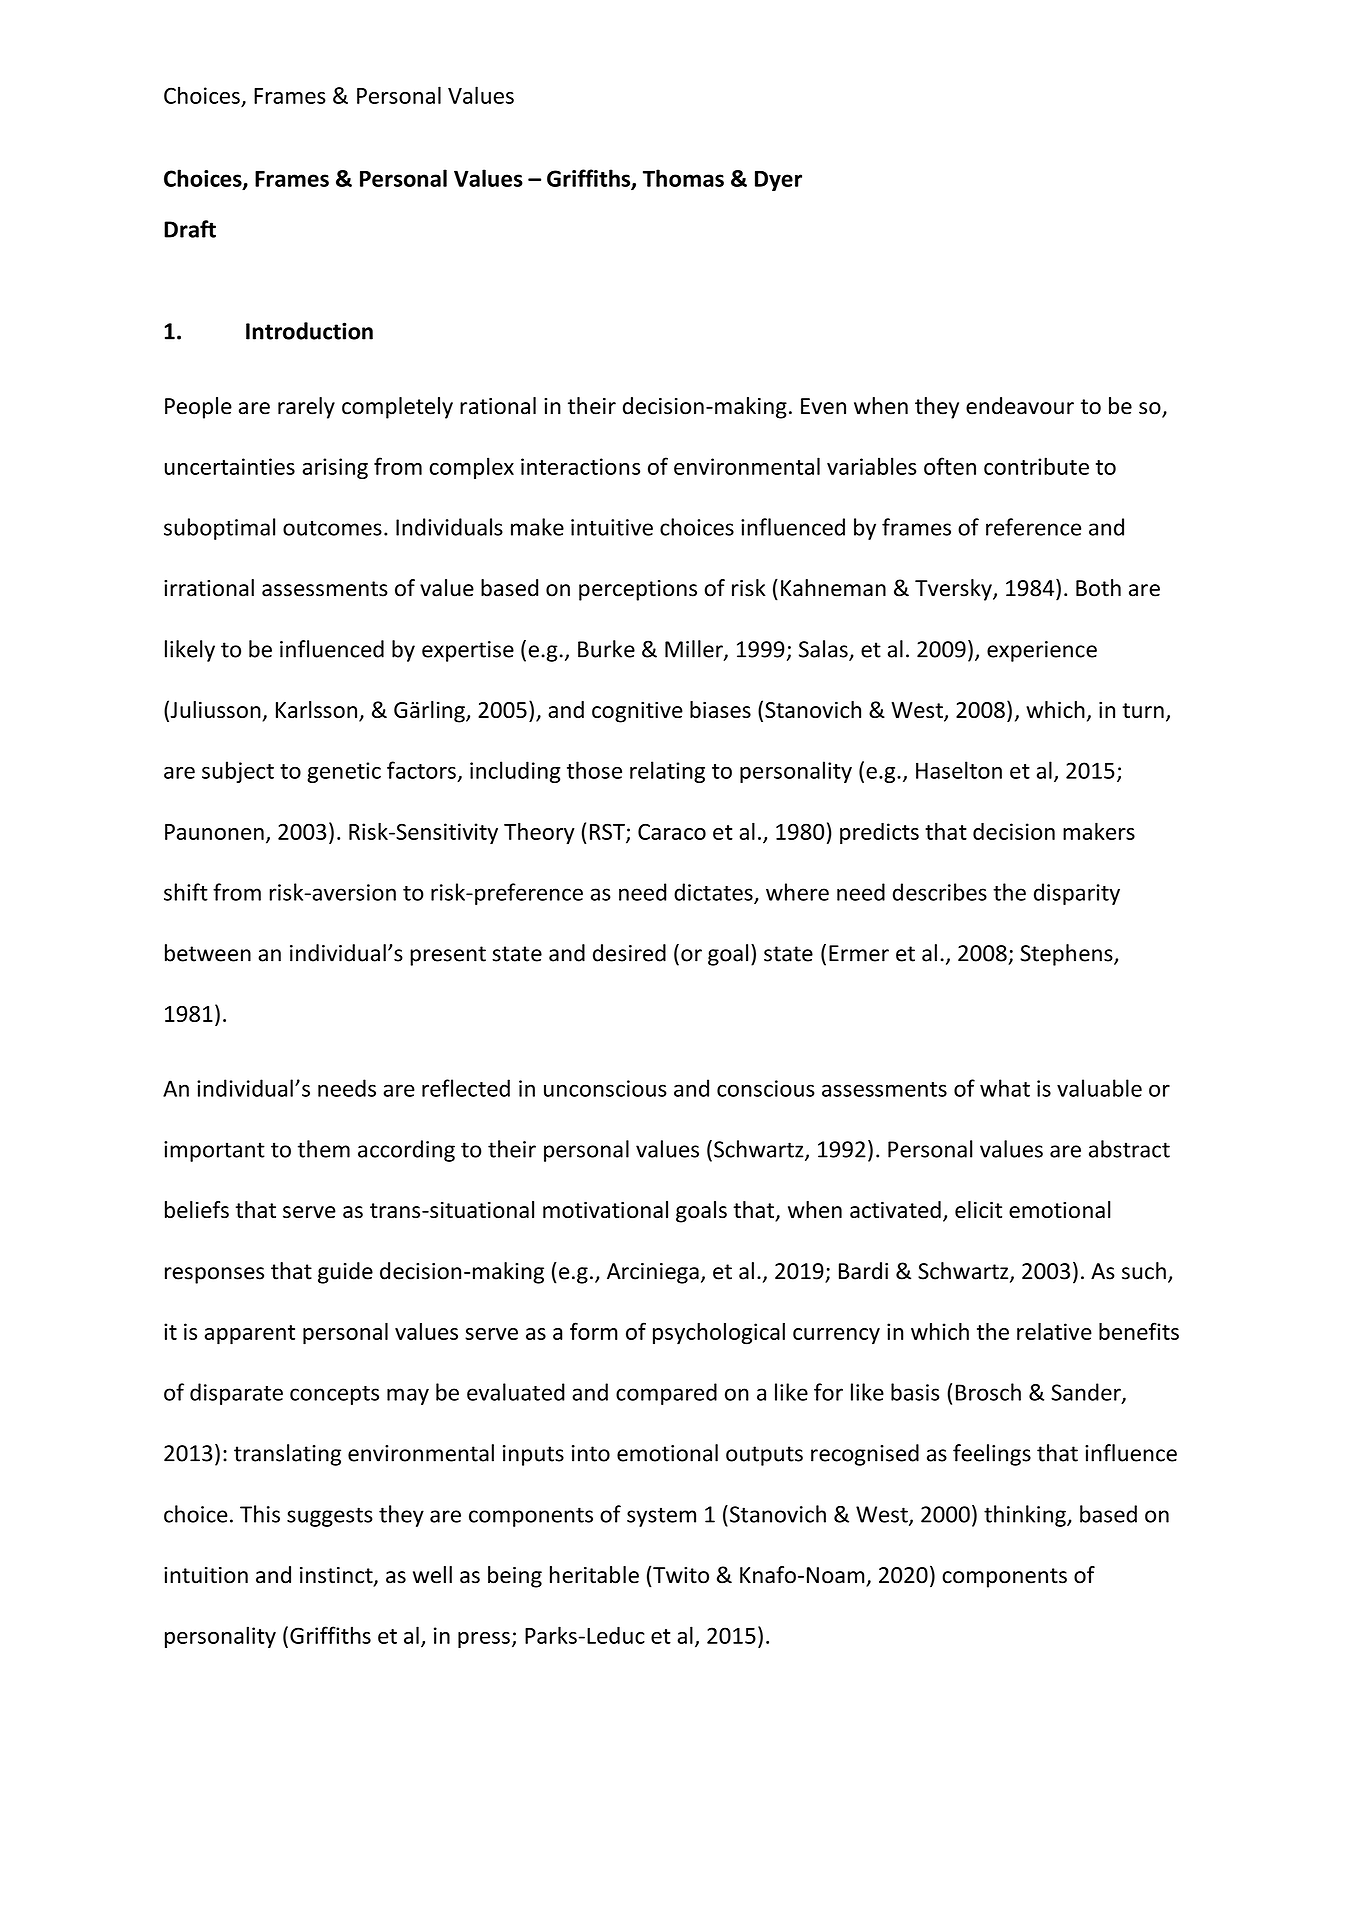  Describe the element at coordinates (594, 1575) in the screenshot. I see `heritable` at that location.
